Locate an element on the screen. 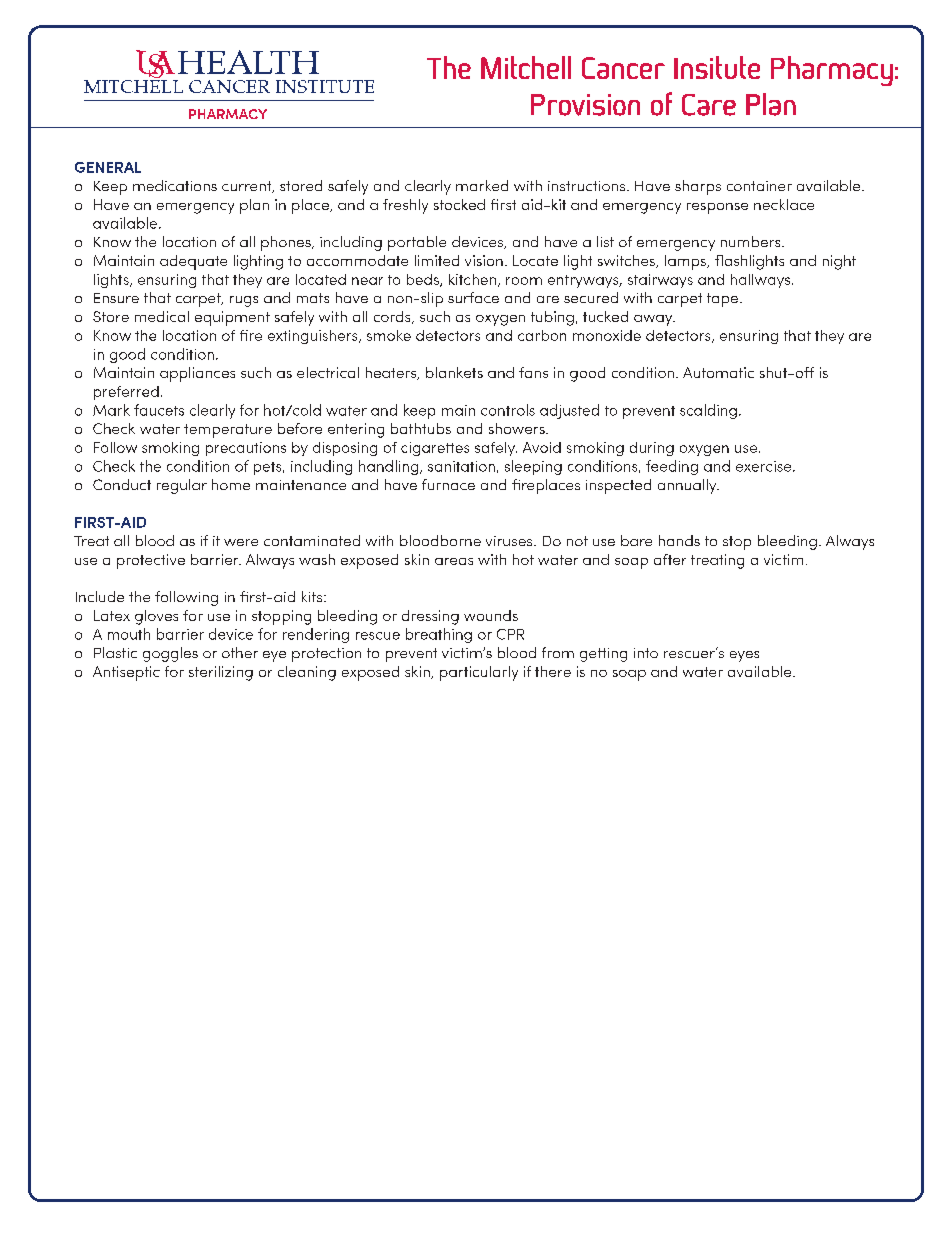 This screenshot has height=1233, width=952. eyes is located at coordinates (744, 656).
